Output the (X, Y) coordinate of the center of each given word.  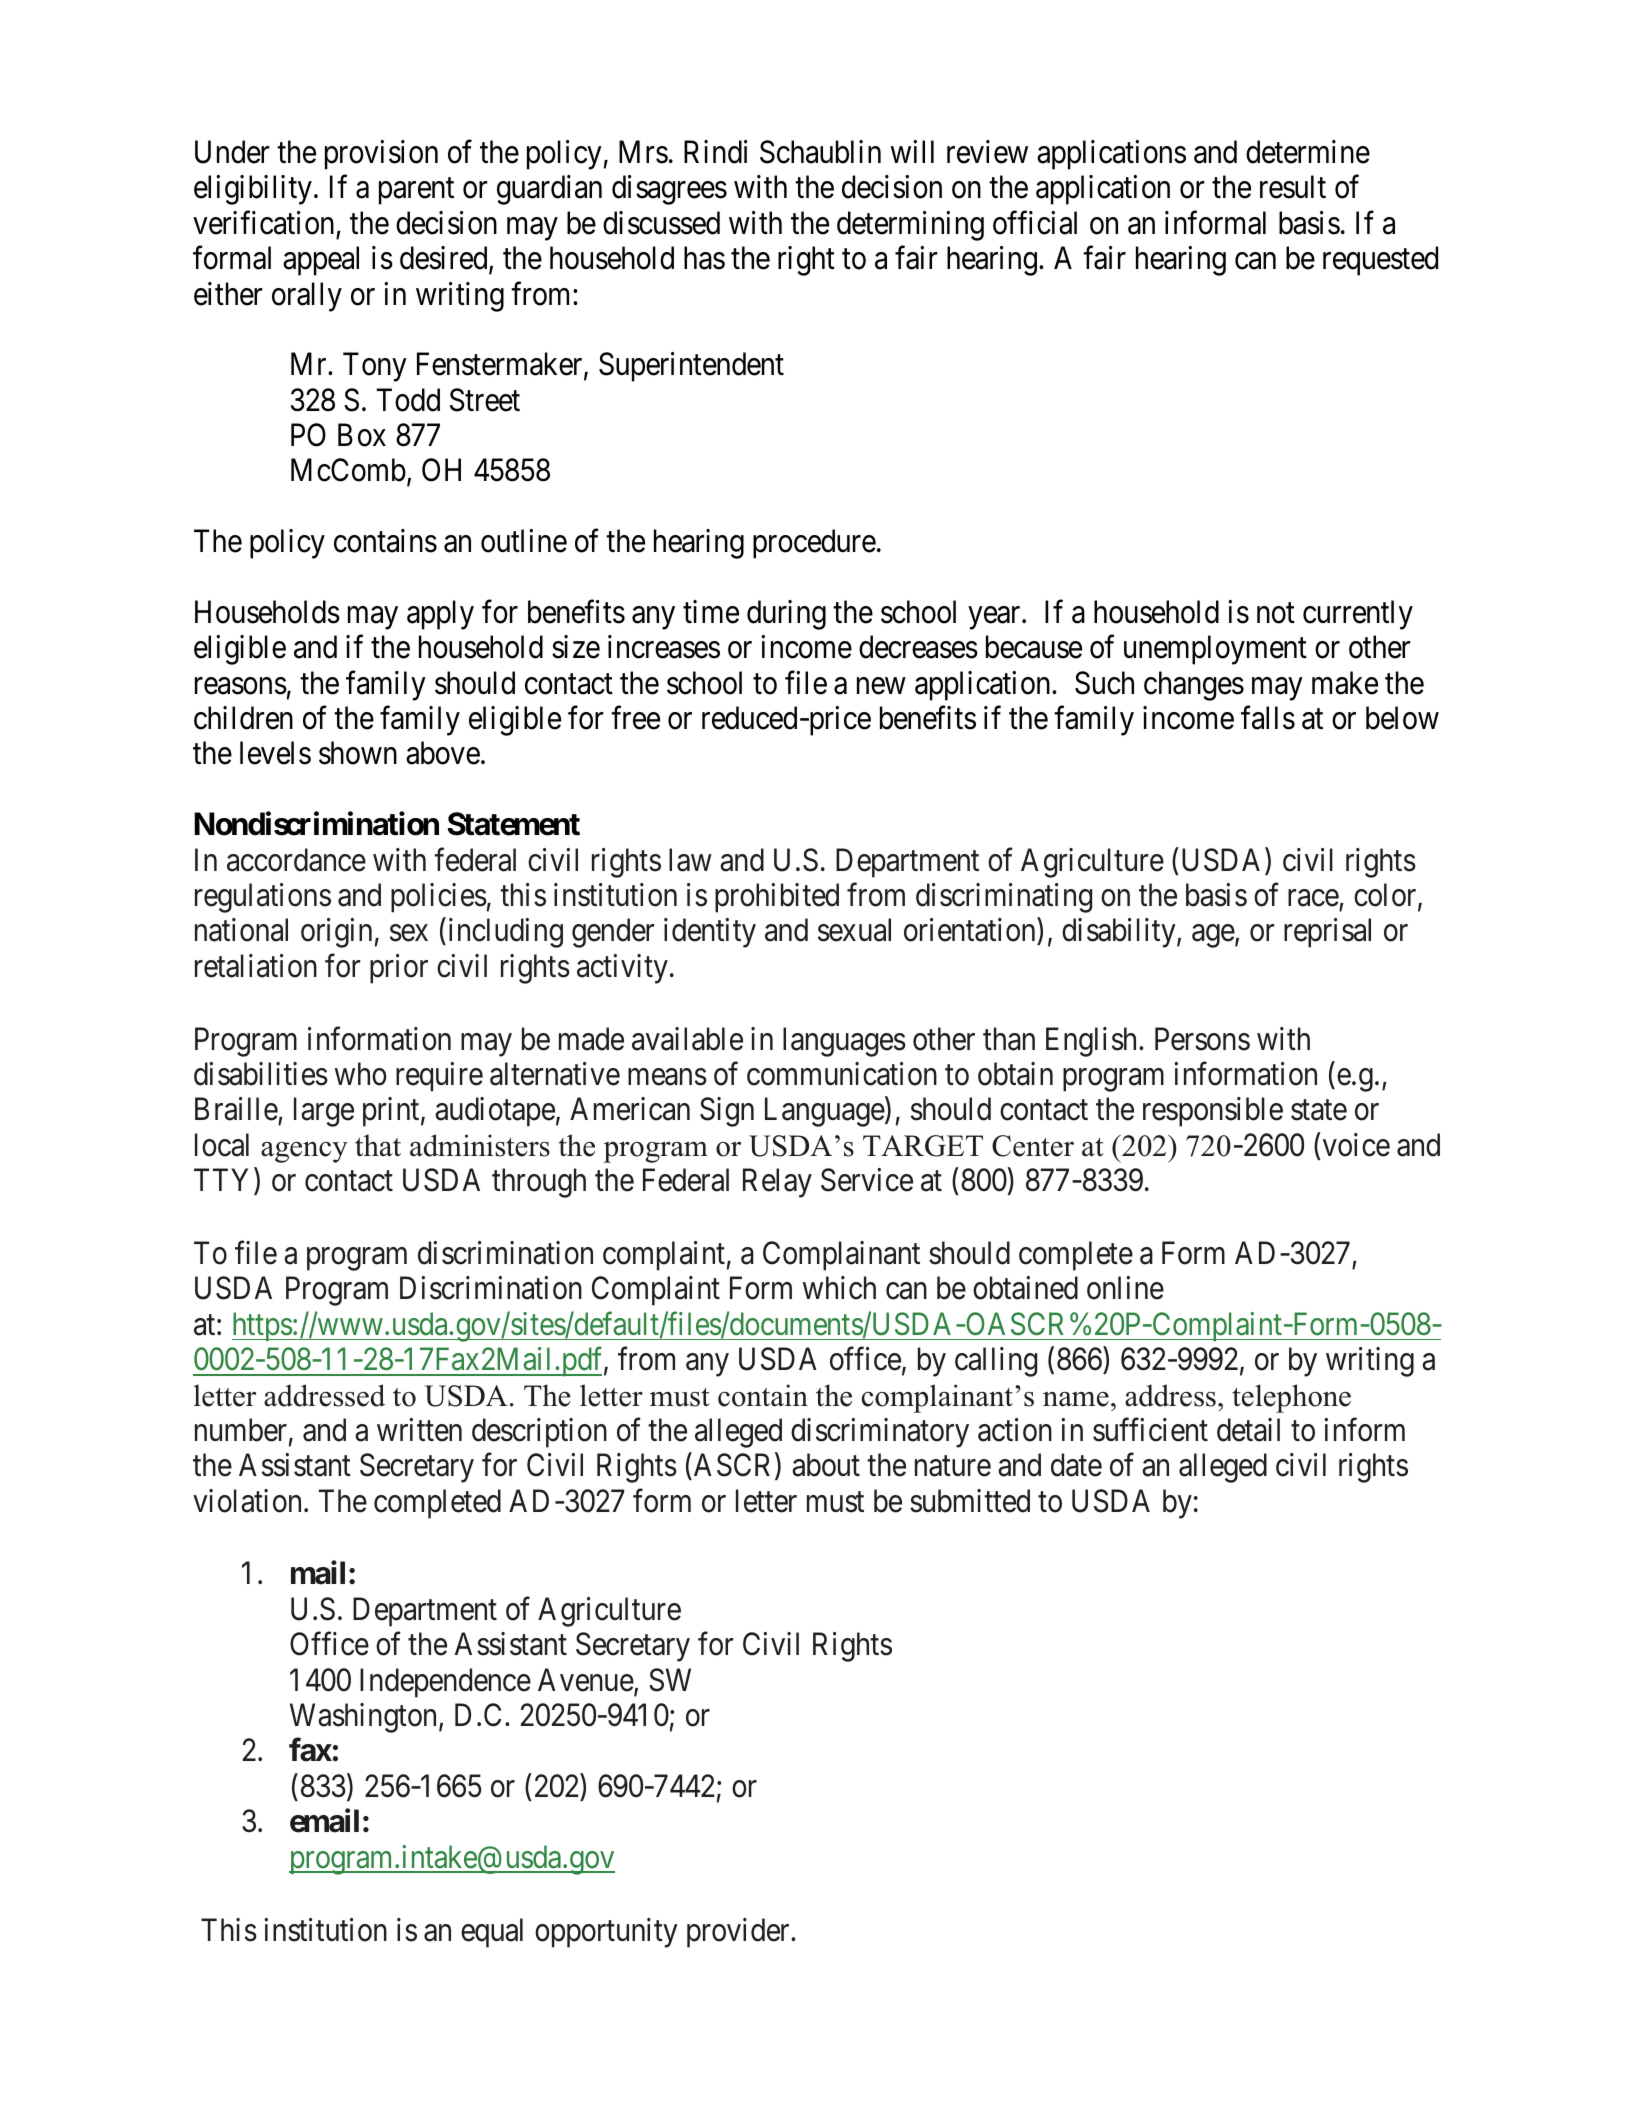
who (361, 1074)
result (1293, 187)
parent (416, 191)
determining (910, 226)
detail (1248, 1430)
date (1076, 1465)
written (419, 1430)
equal (492, 1933)
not (1276, 613)
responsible (1213, 1112)
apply (440, 615)
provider (739, 1933)
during (786, 615)
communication (842, 1074)
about (826, 1465)
